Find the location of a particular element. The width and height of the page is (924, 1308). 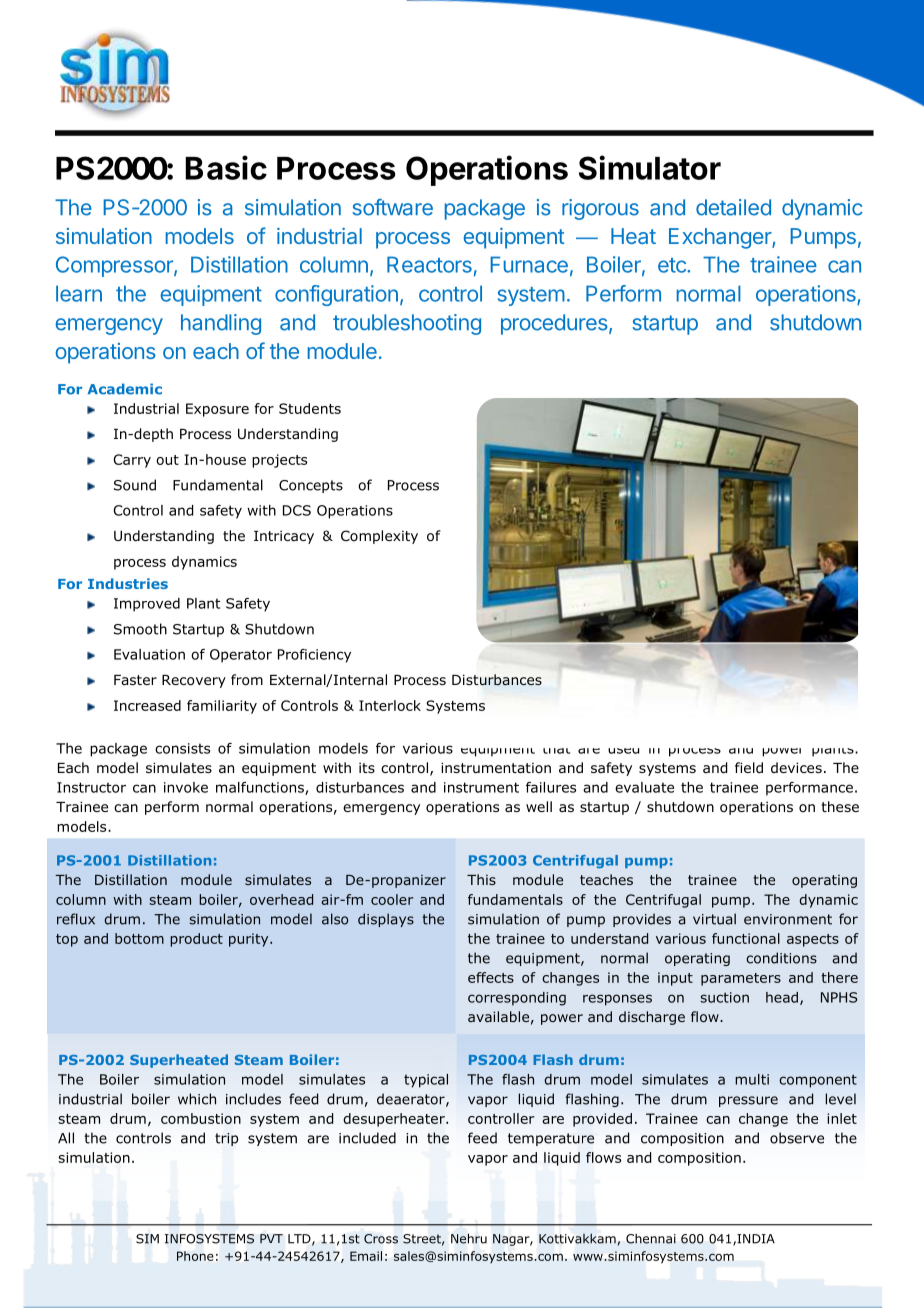

field is located at coordinates (749, 767).
